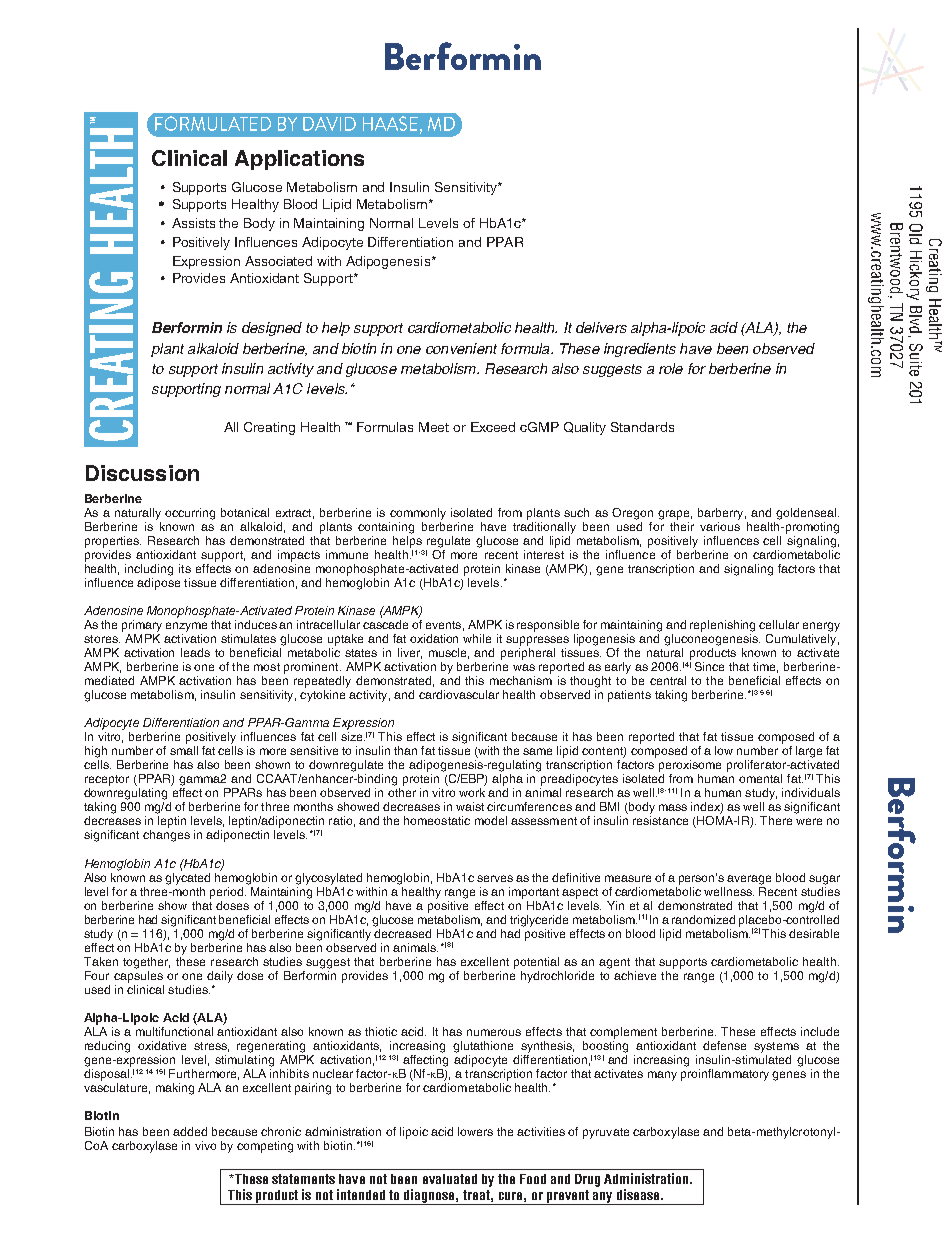  I want to click on cardiovascular, so click(459, 694).
